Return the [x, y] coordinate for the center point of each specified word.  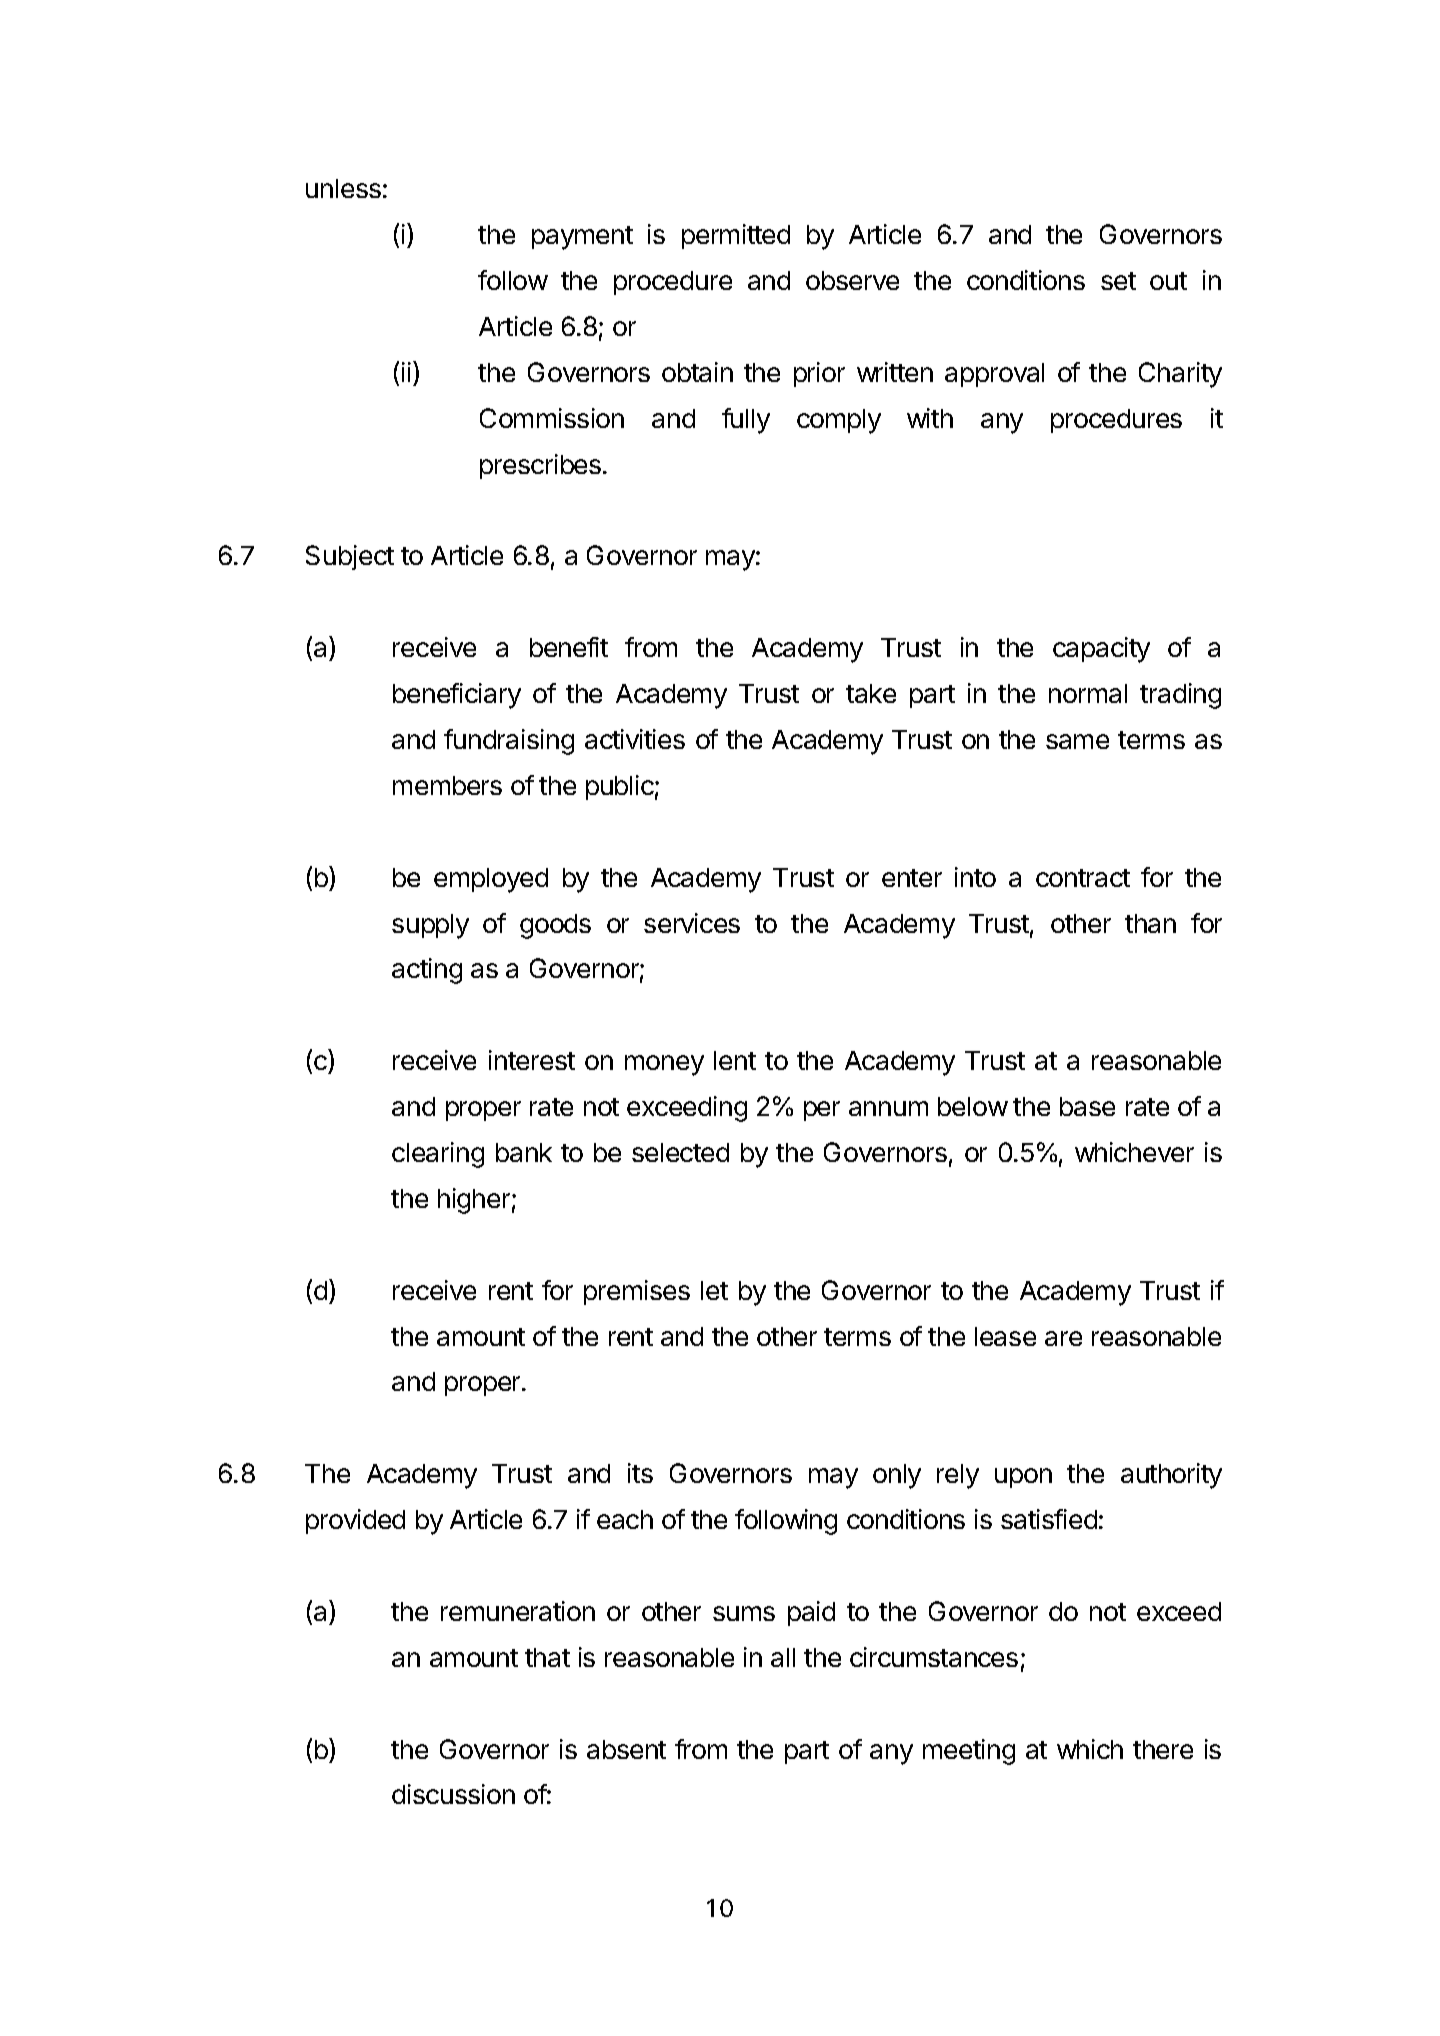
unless [343, 188]
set [1118, 281]
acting [427, 971]
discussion [453, 1794]
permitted [736, 236]
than [1150, 923]
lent [735, 1060]
